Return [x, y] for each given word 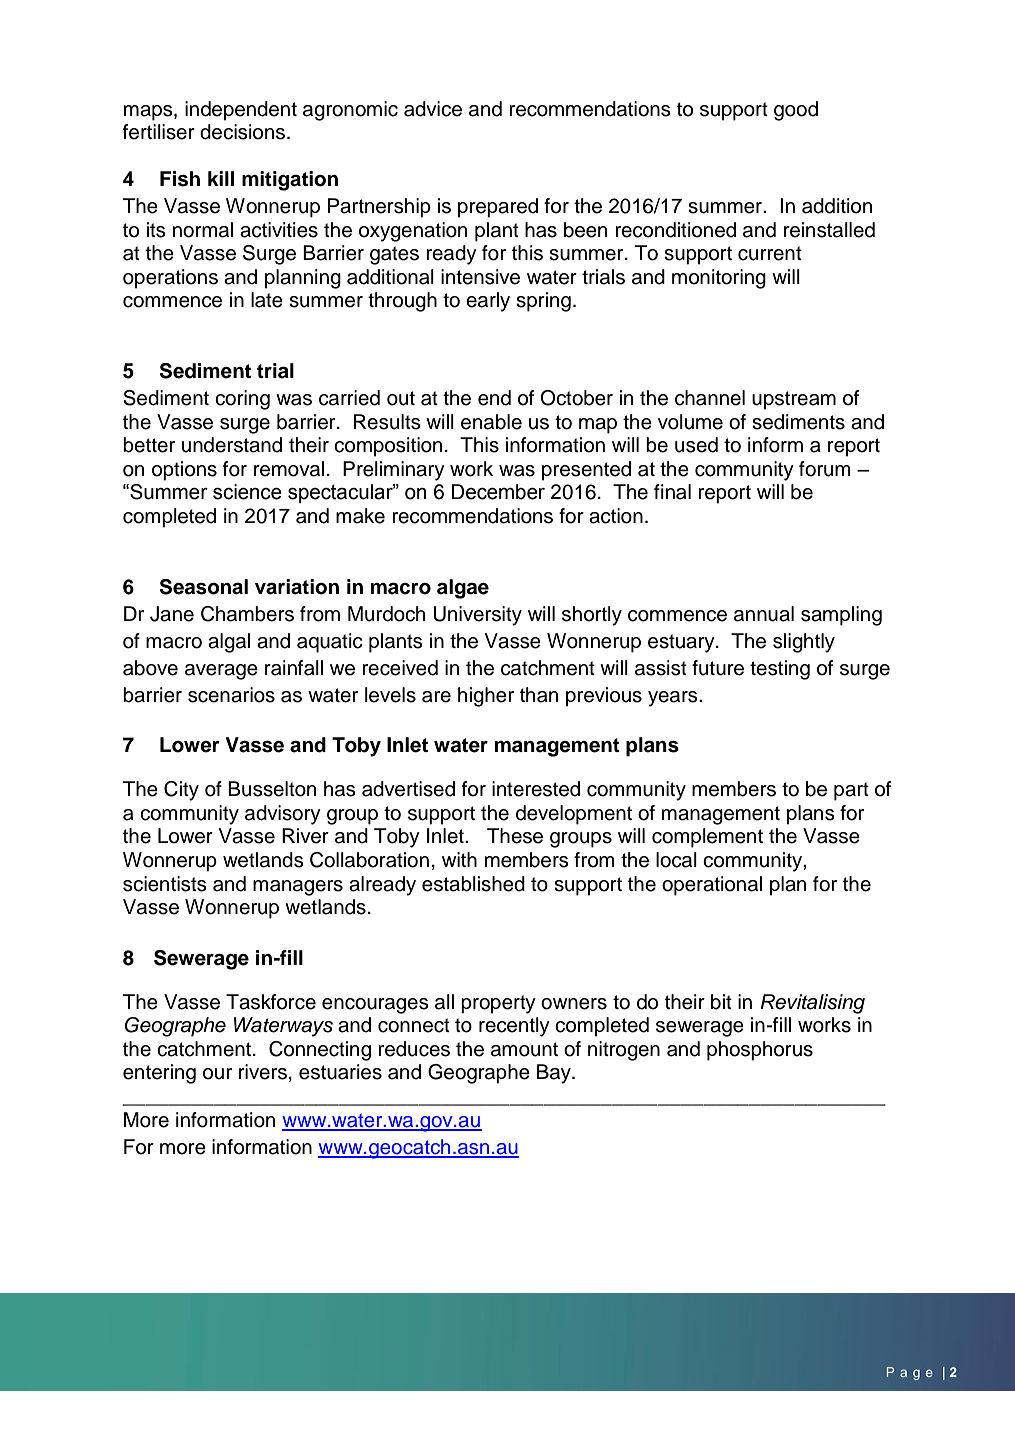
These [515, 836]
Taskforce [271, 1002]
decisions [242, 132]
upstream [794, 400]
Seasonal [204, 587]
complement [707, 838]
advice [433, 109]
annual [764, 614]
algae [463, 589]
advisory [283, 815]
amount [524, 1049]
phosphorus [760, 1051]
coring [242, 400]
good [796, 111]
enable [491, 422]
